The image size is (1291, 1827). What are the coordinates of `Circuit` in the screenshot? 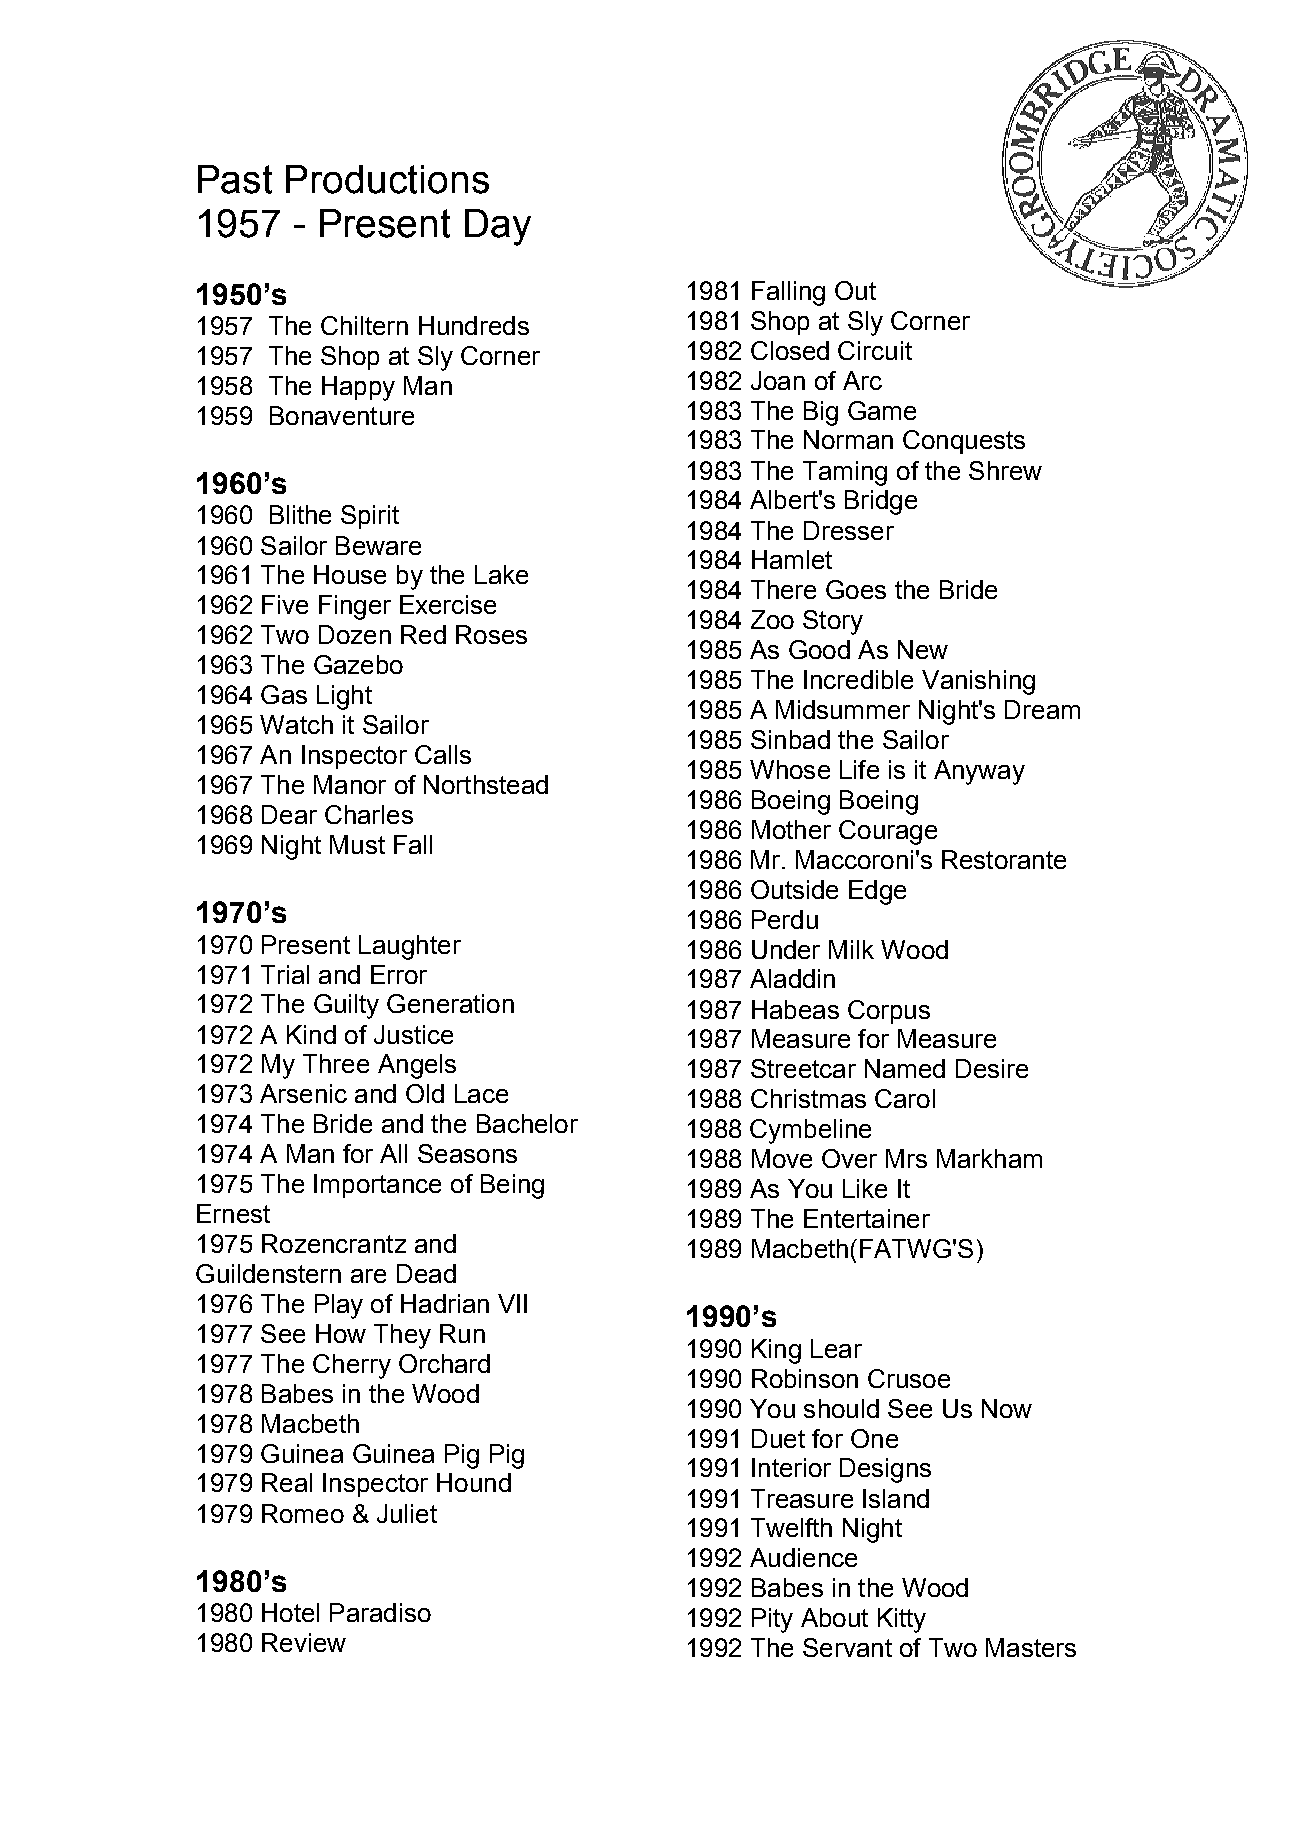 It's located at (875, 350).
